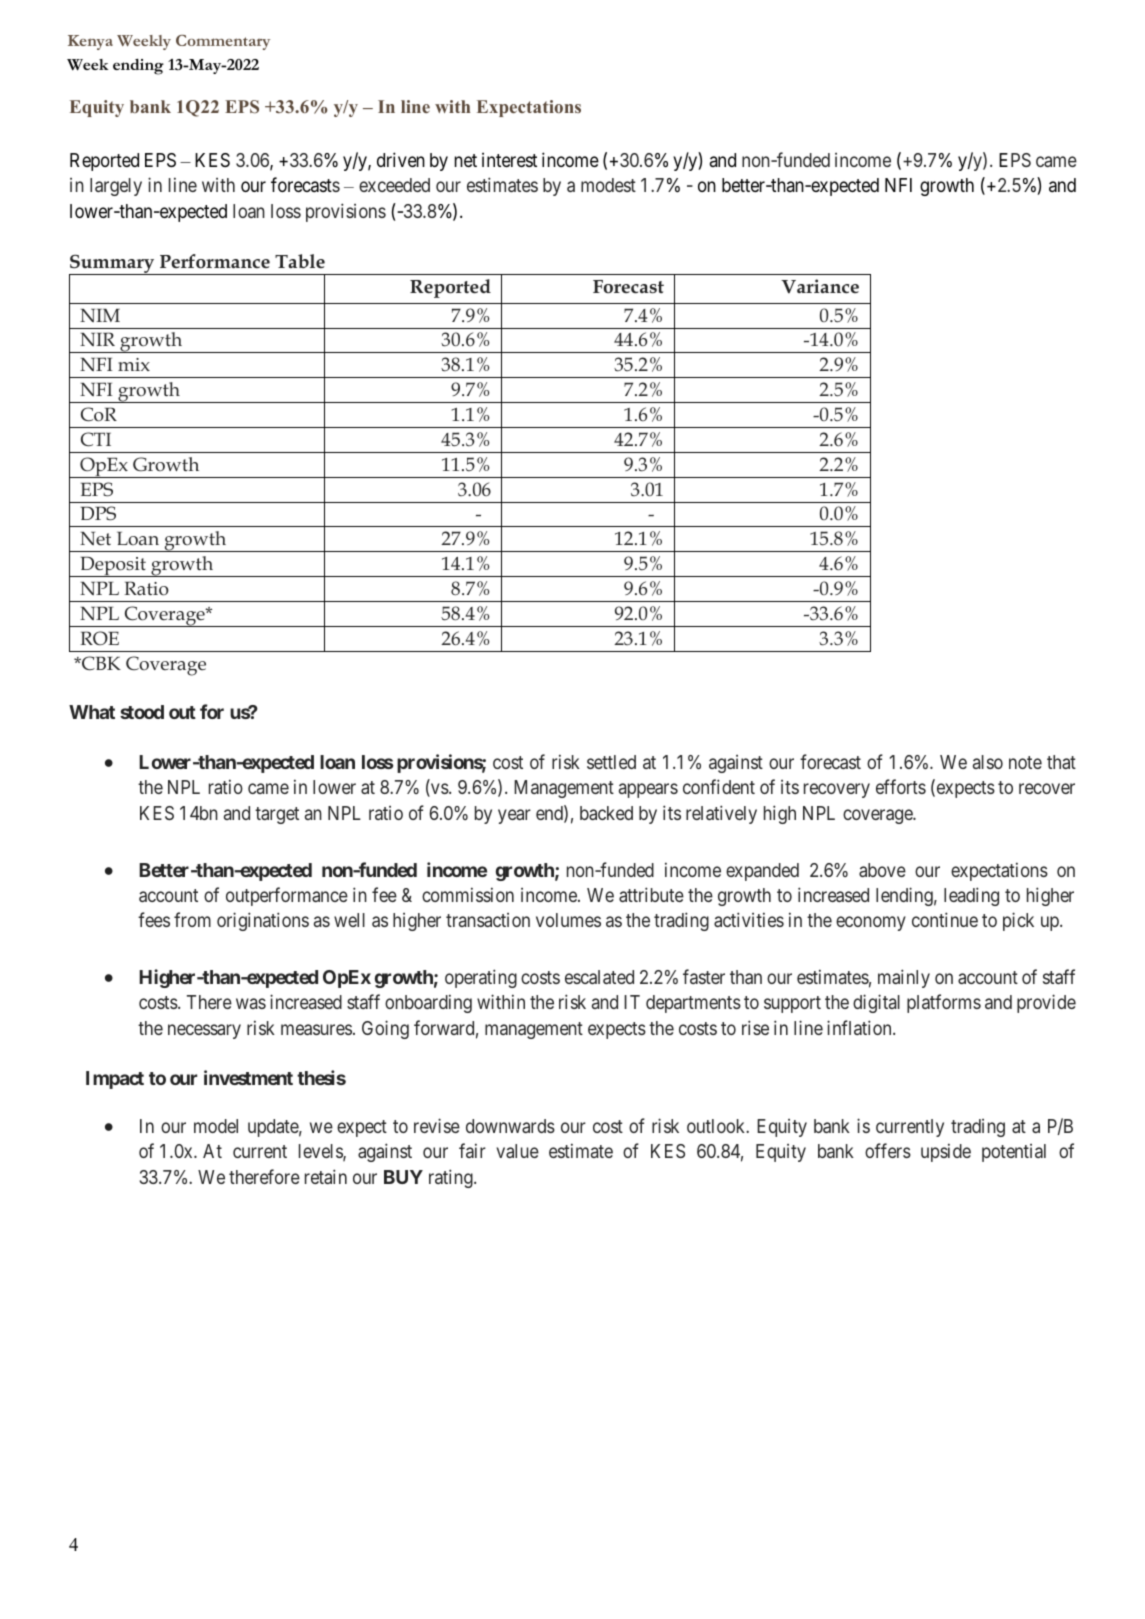 The height and width of the page is (1619, 1145). Describe the element at coordinates (988, 762) in the page. I see `also` at that location.
